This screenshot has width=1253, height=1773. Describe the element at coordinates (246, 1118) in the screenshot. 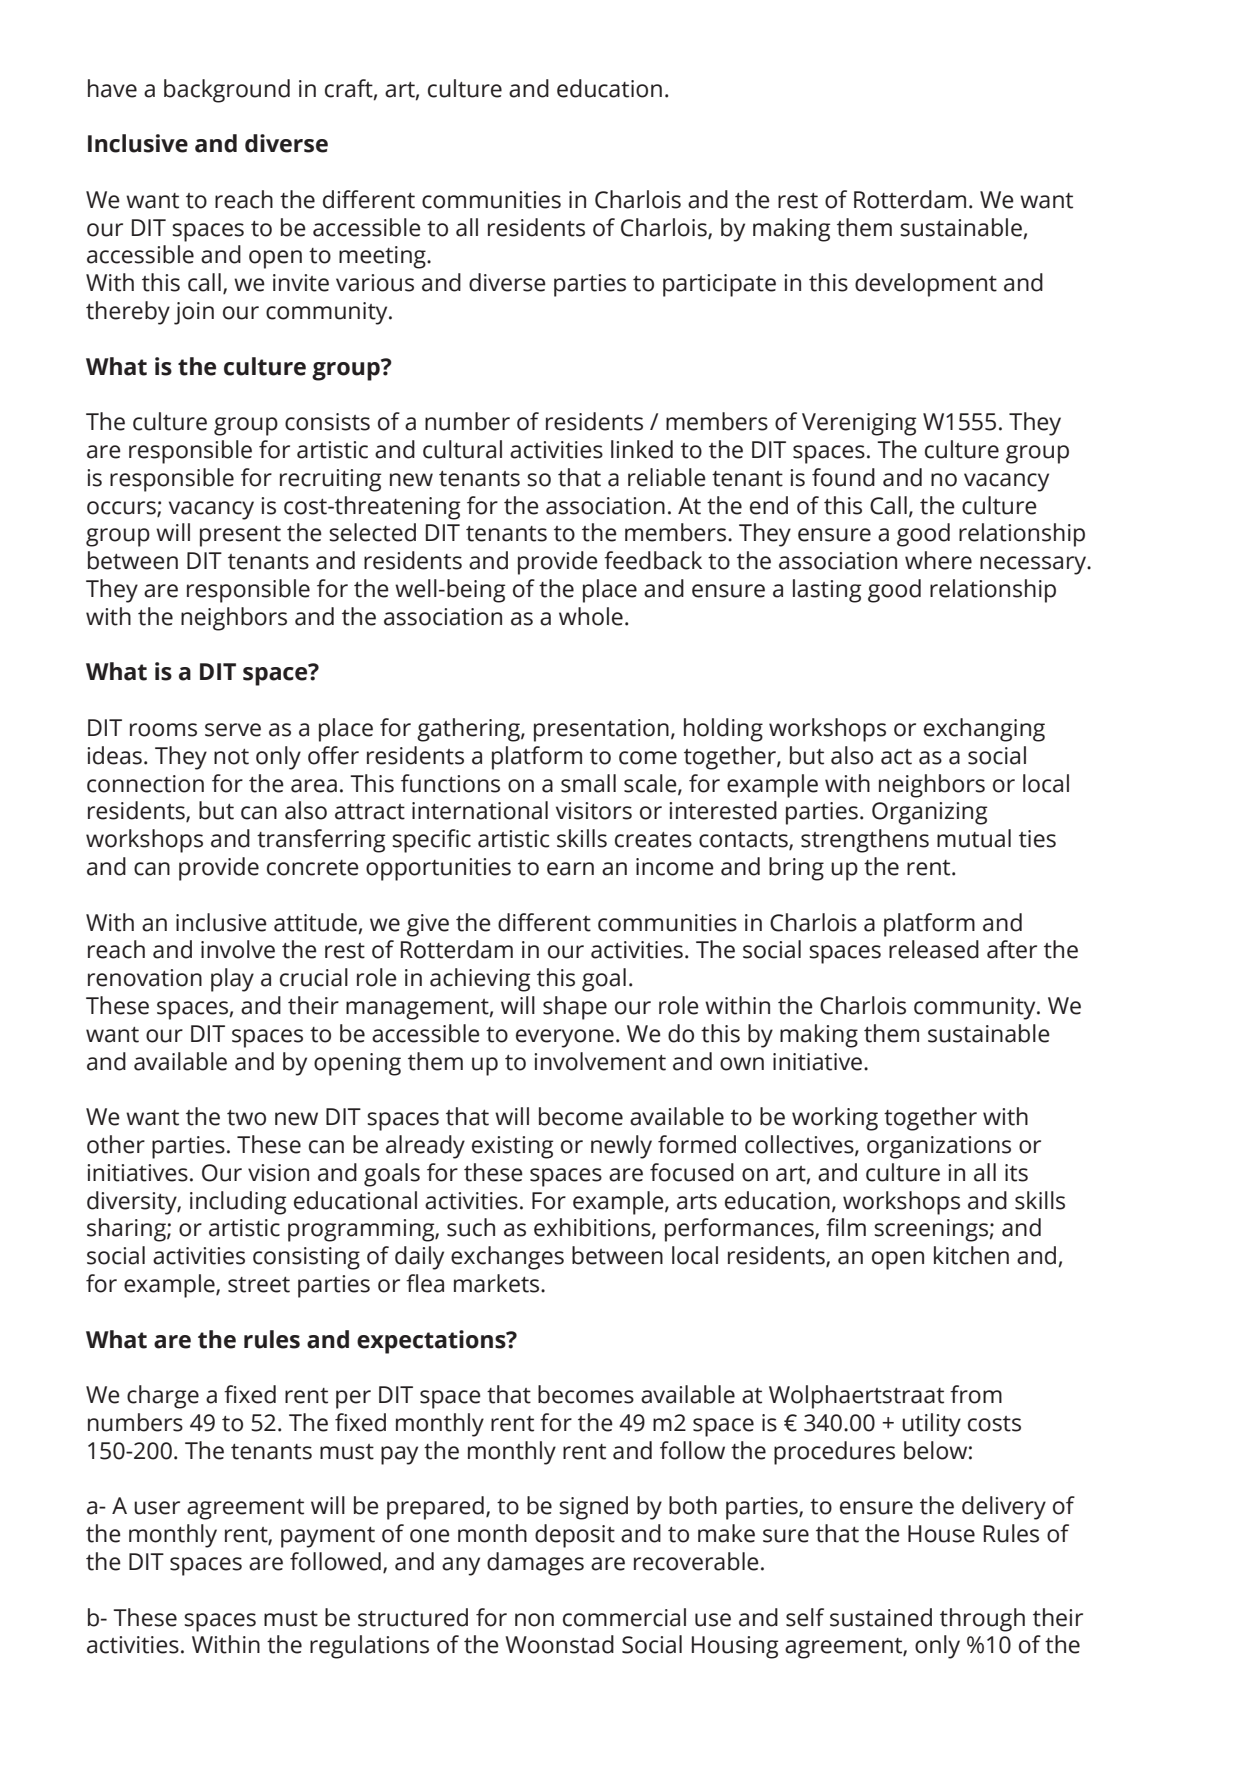

I see `two` at that location.
